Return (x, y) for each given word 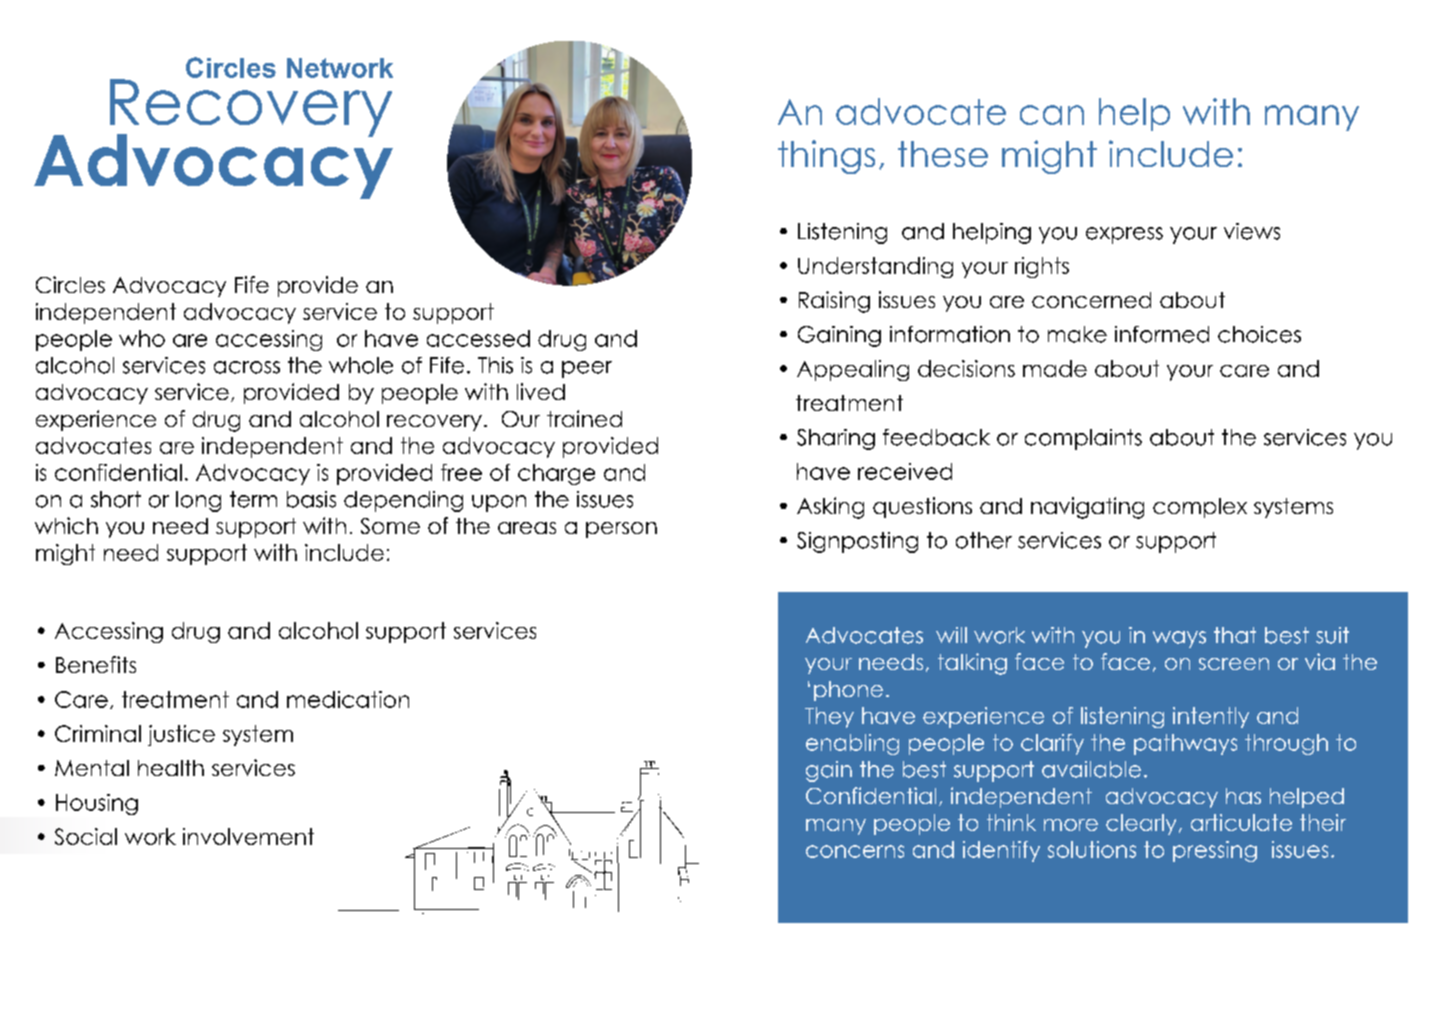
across (247, 367)
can (1052, 115)
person (621, 530)
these (943, 154)
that (1235, 635)
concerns (855, 851)
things (826, 157)
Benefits (96, 664)
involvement (248, 836)
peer (587, 369)
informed (1162, 334)
